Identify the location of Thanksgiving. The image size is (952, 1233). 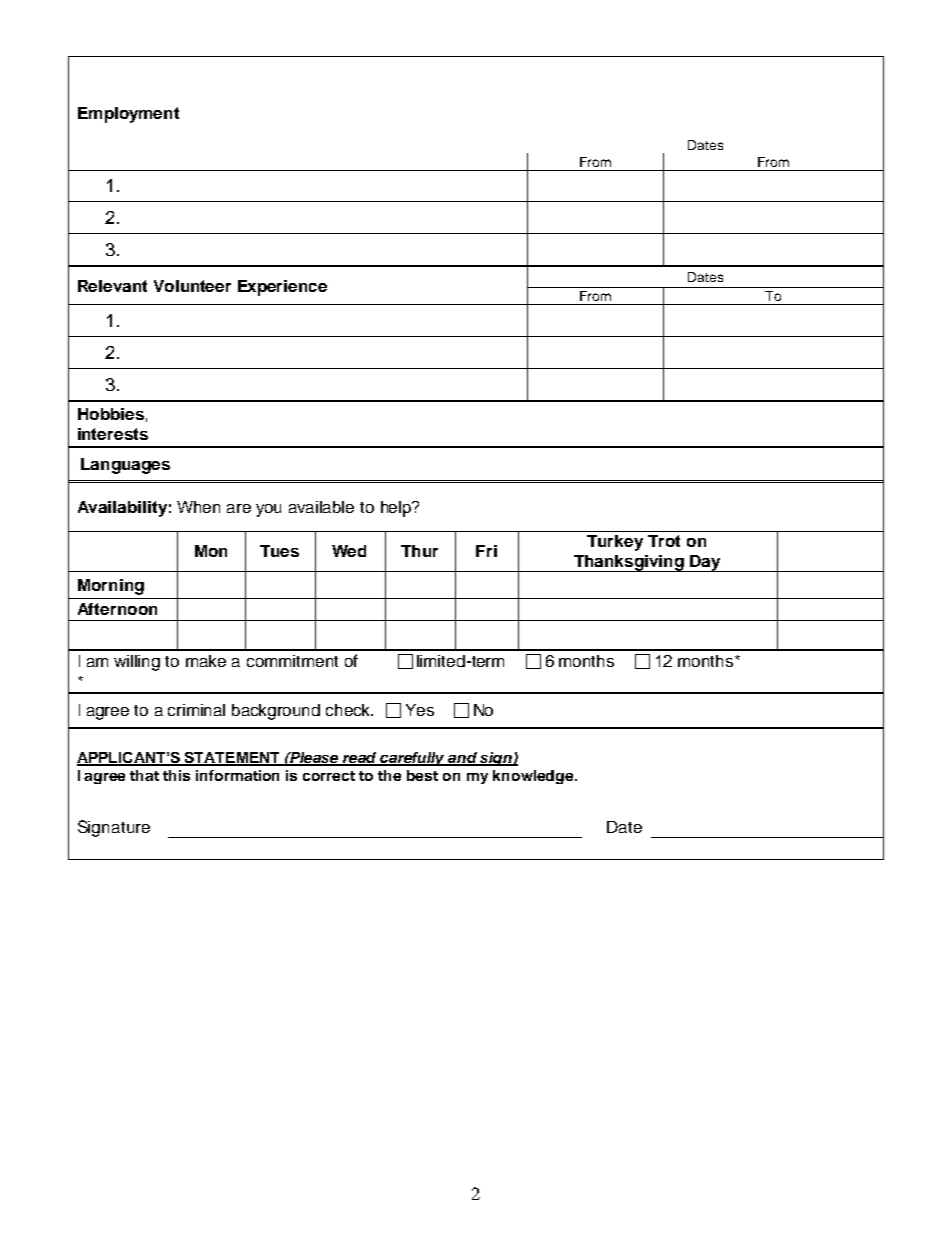
(629, 563).
